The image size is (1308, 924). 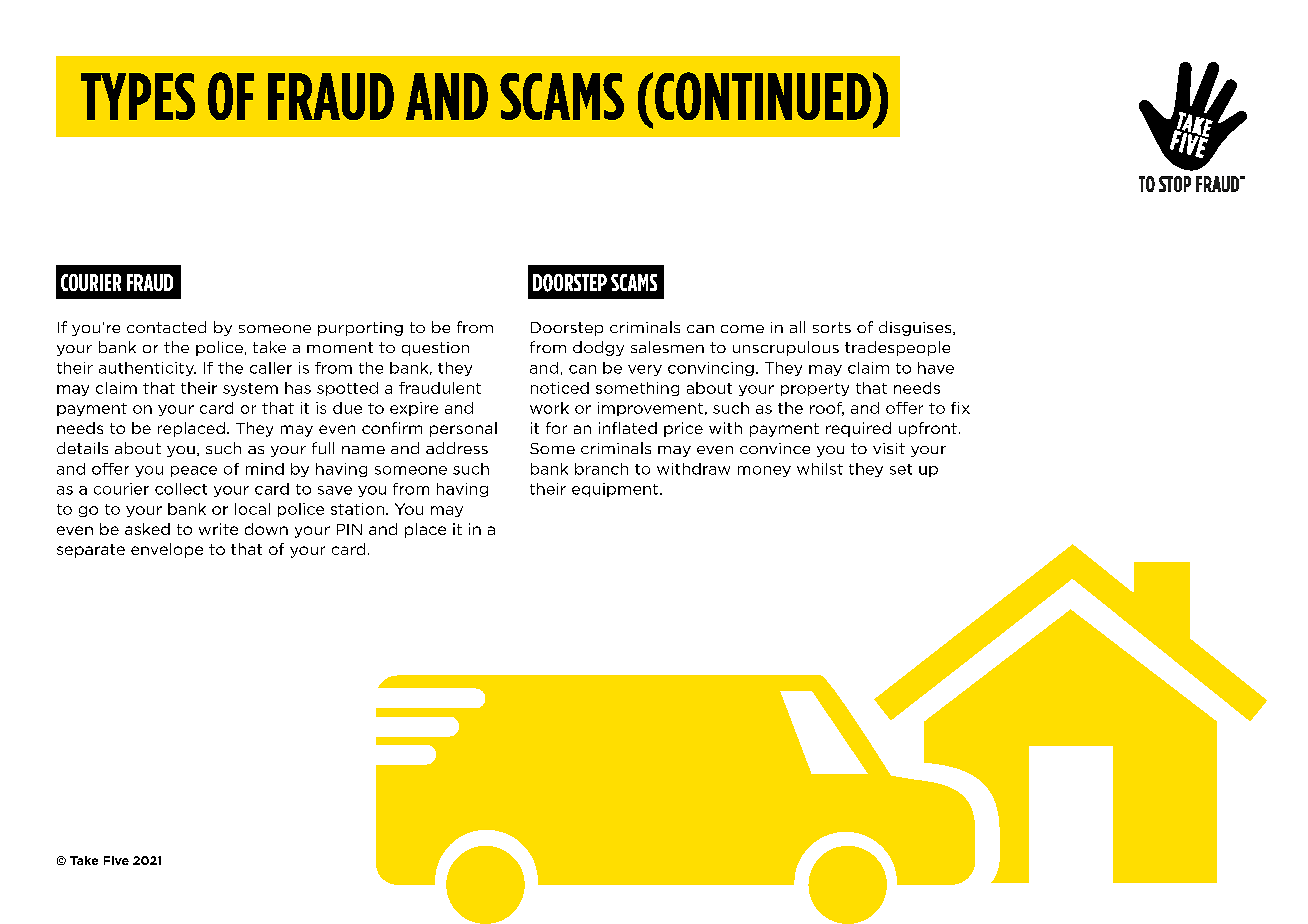 What do you see at coordinates (116, 860) in the image?
I see `Five` at bounding box center [116, 860].
